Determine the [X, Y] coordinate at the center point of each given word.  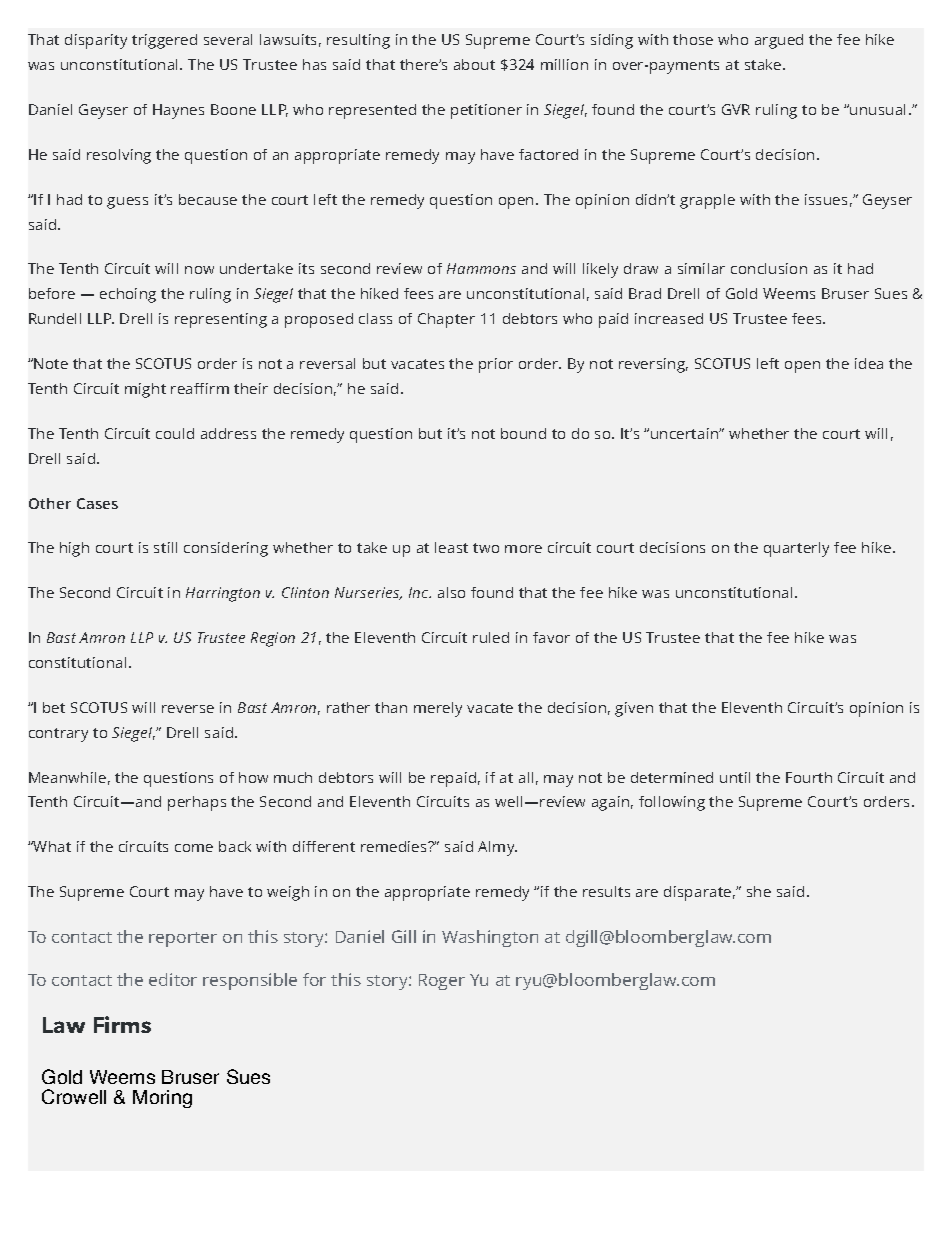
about [474, 64]
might [145, 390]
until [735, 777]
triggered [164, 41]
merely [438, 709]
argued [779, 41]
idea [869, 363]
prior [496, 365]
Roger [442, 982]
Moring [162, 1099]
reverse [188, 709]
